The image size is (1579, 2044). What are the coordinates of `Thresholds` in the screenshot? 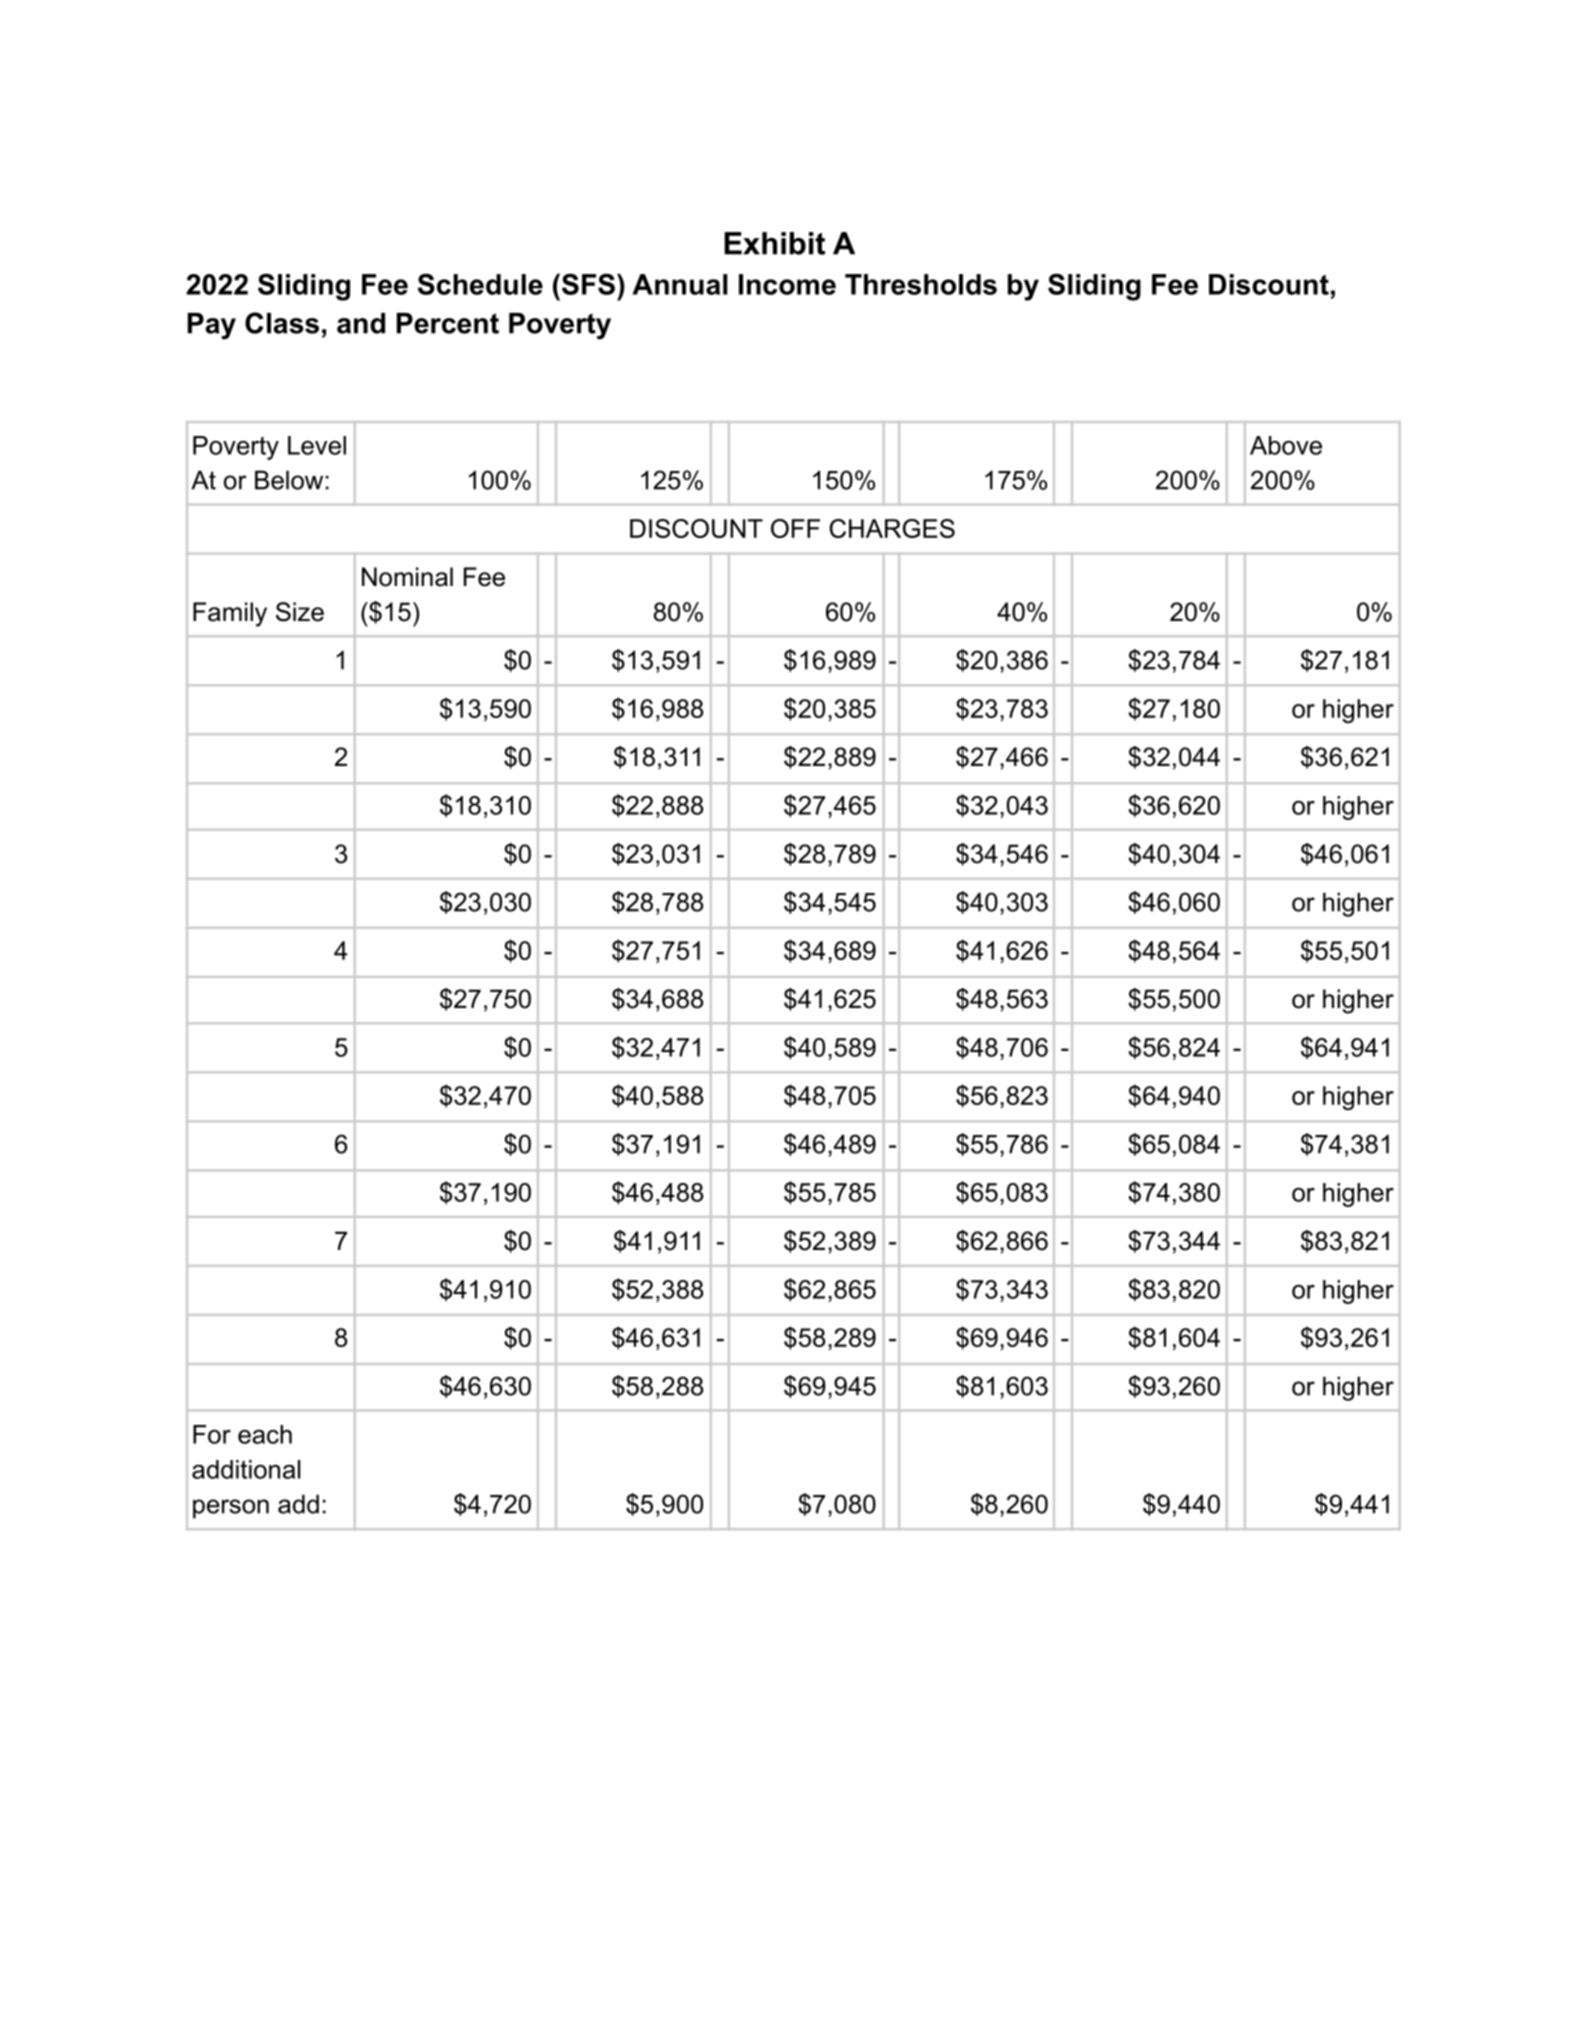 It's located at (921, 284).
